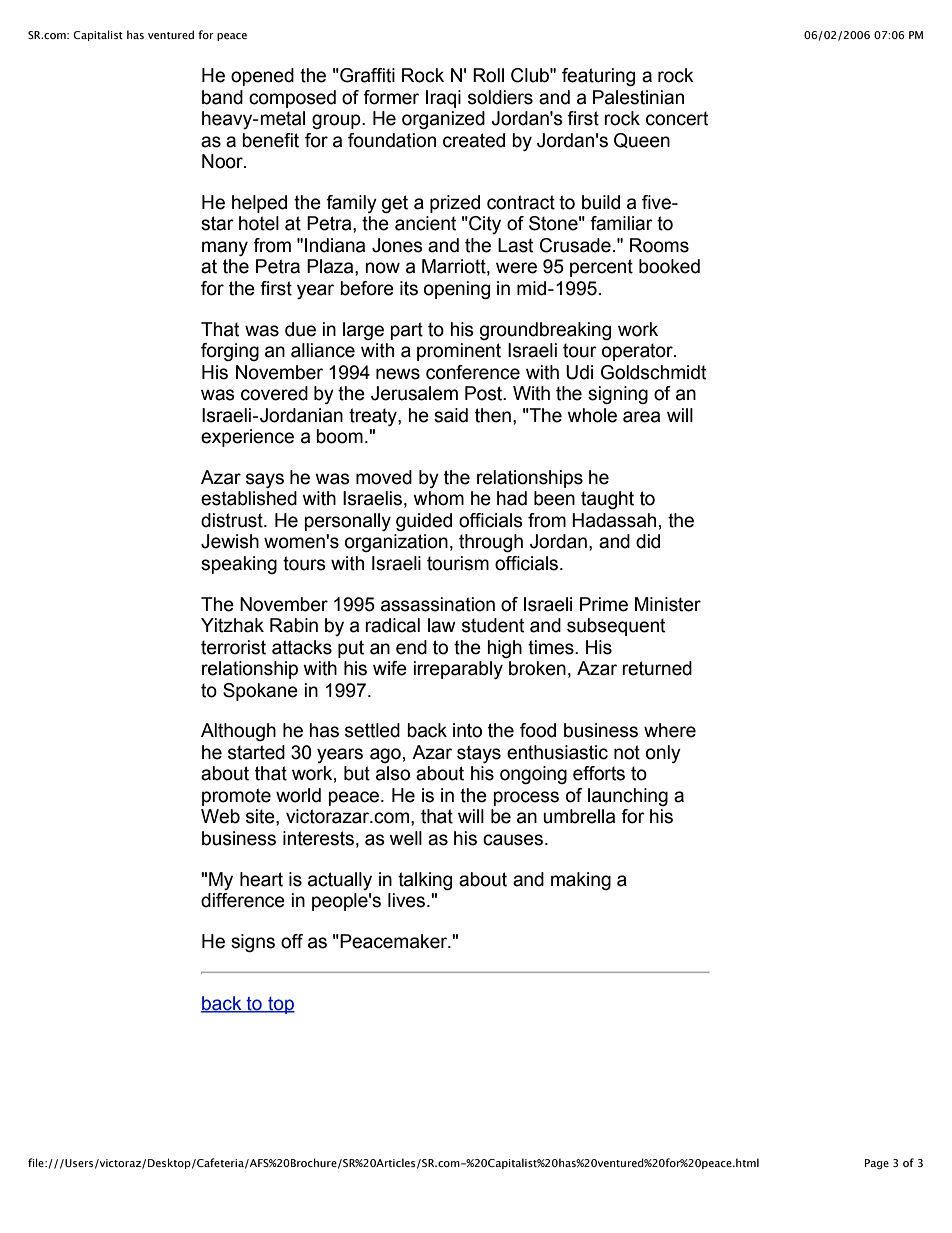 The image size is (952, 1233). What do you see at coordinates (500, 97) in the screenshot?
I see `soldiers` at bounding box center [500, 97].
